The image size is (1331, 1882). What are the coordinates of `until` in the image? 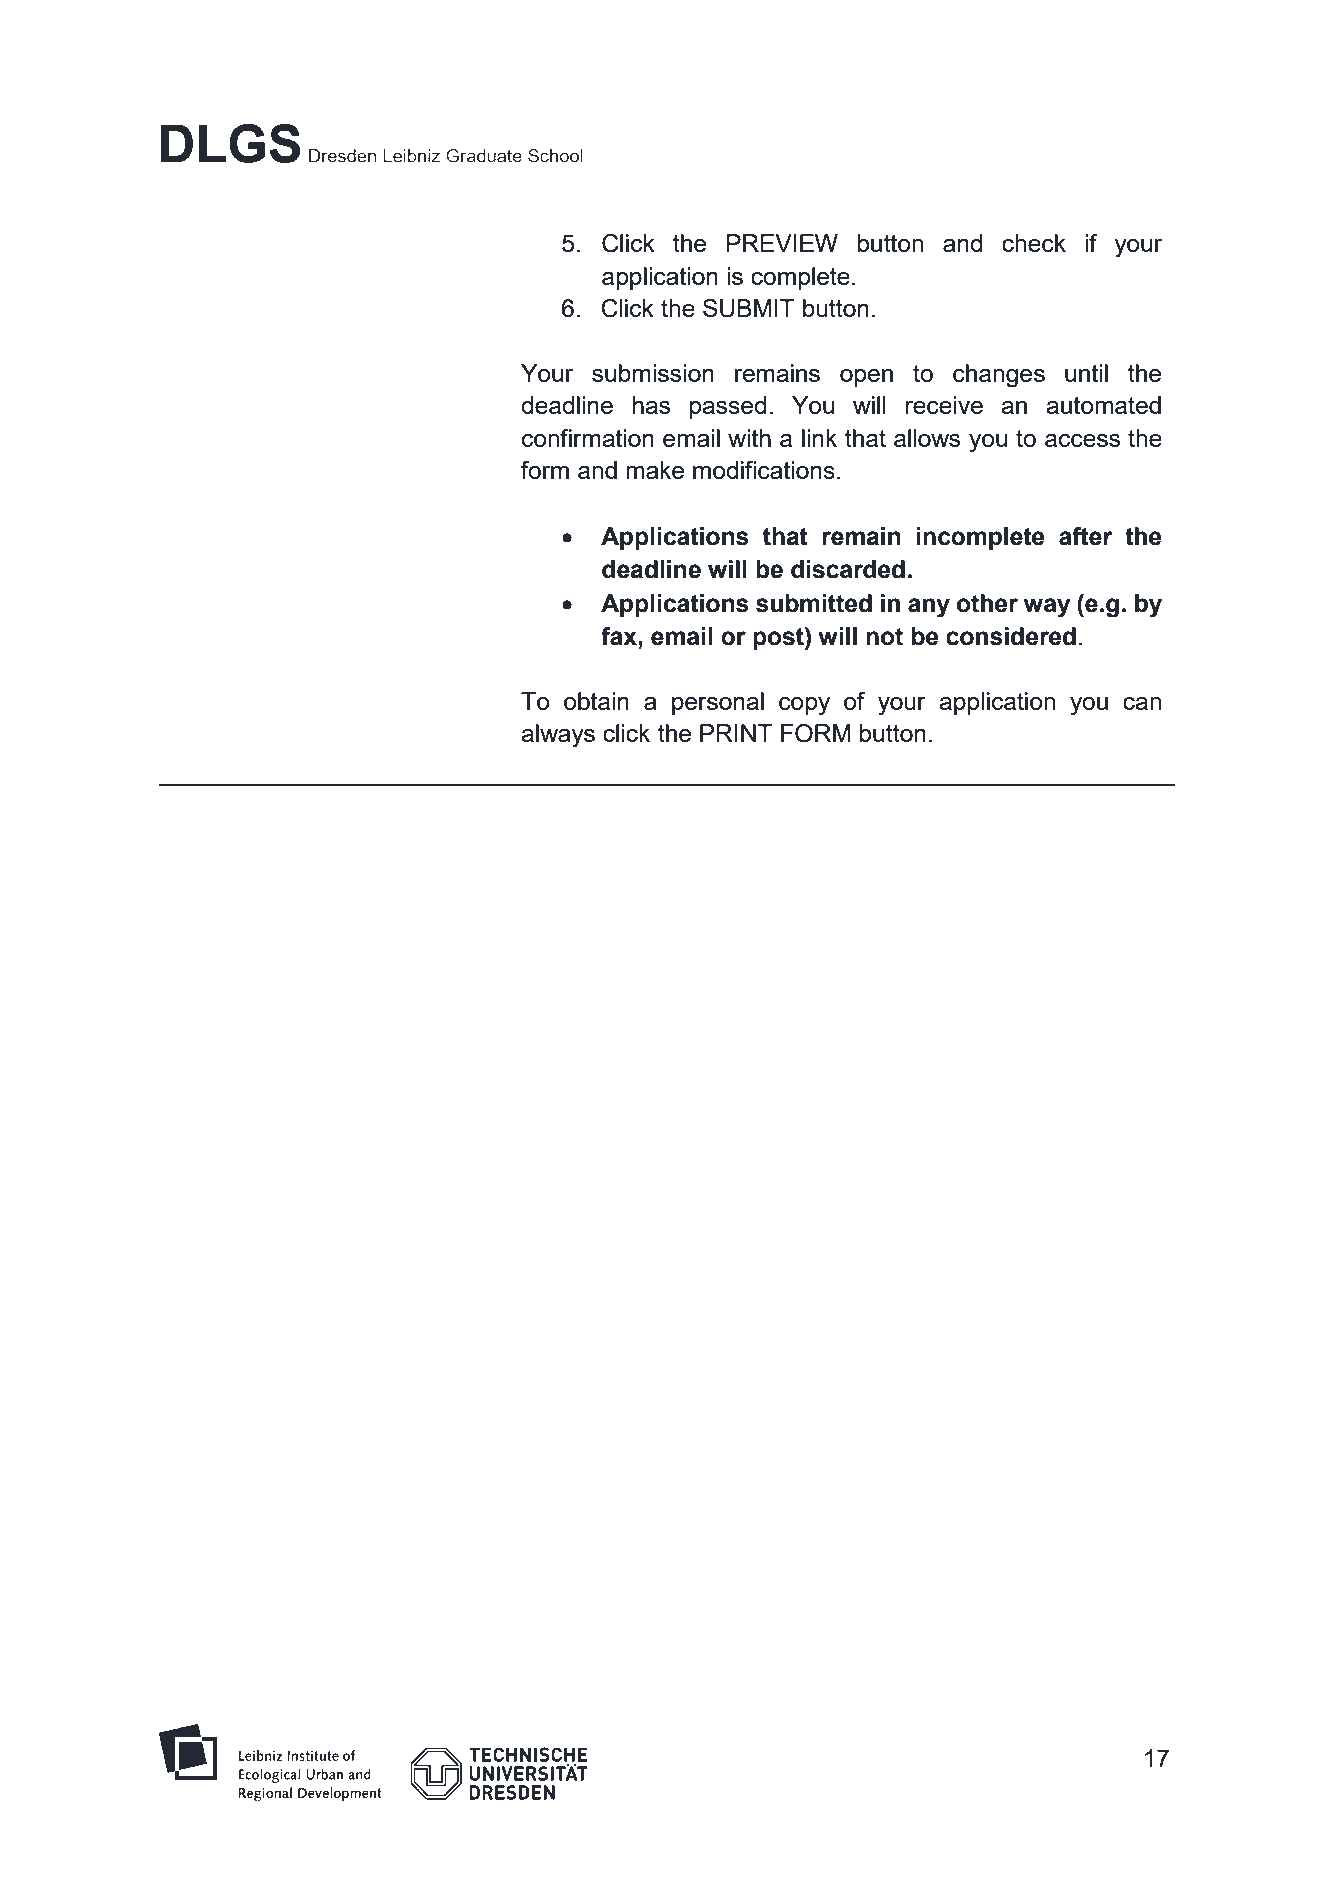 It's located at (1086, 373).
